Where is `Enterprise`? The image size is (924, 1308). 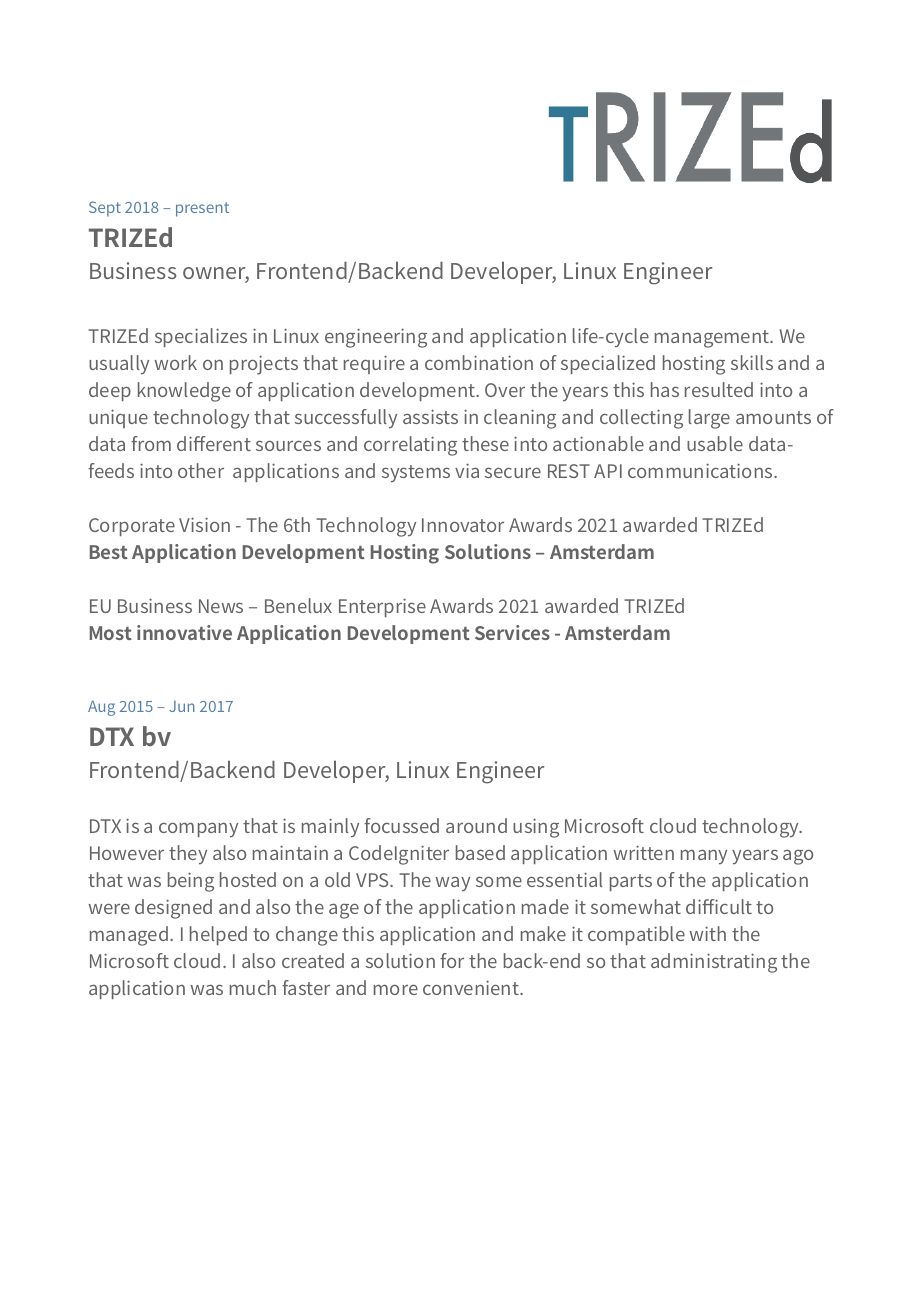 Enterprise is located at coordinates (382, 607).
